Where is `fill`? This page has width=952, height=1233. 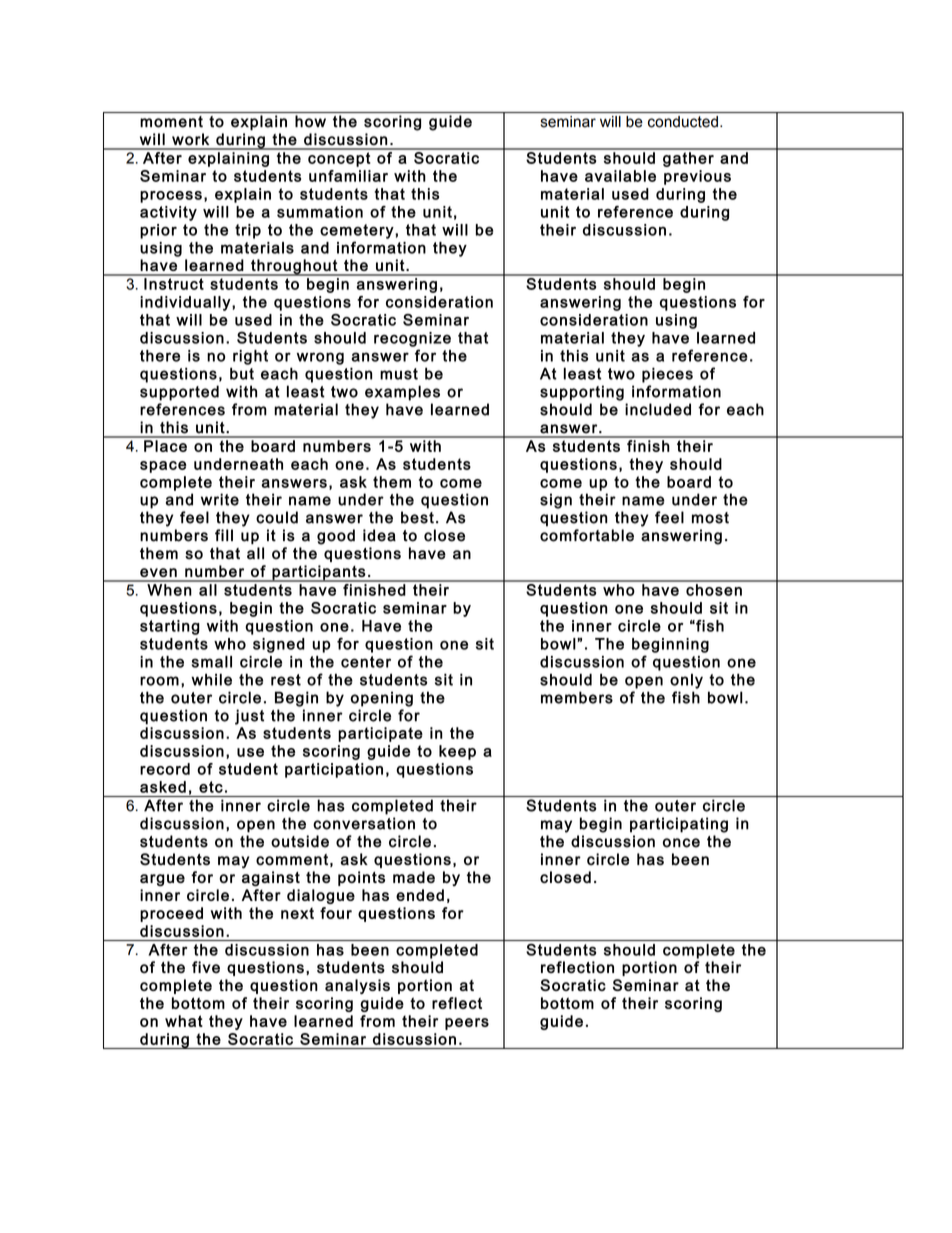
fill is located at coordinates (224, 535).
